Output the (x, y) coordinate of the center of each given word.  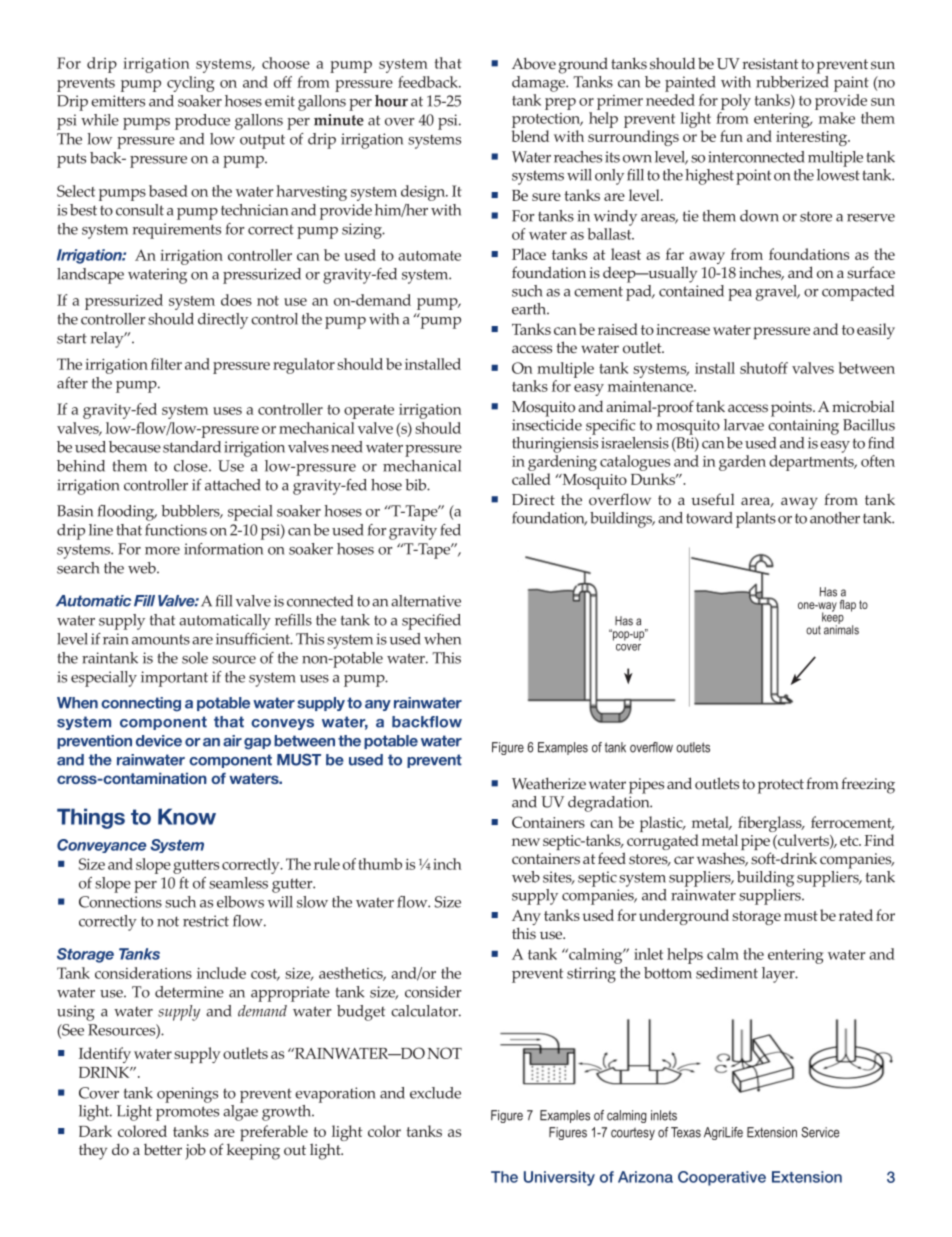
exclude (435, 1093)
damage (540, 82)
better (163, 1149)
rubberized (792, 80)
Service (820, 1132)
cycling (190, 84)
